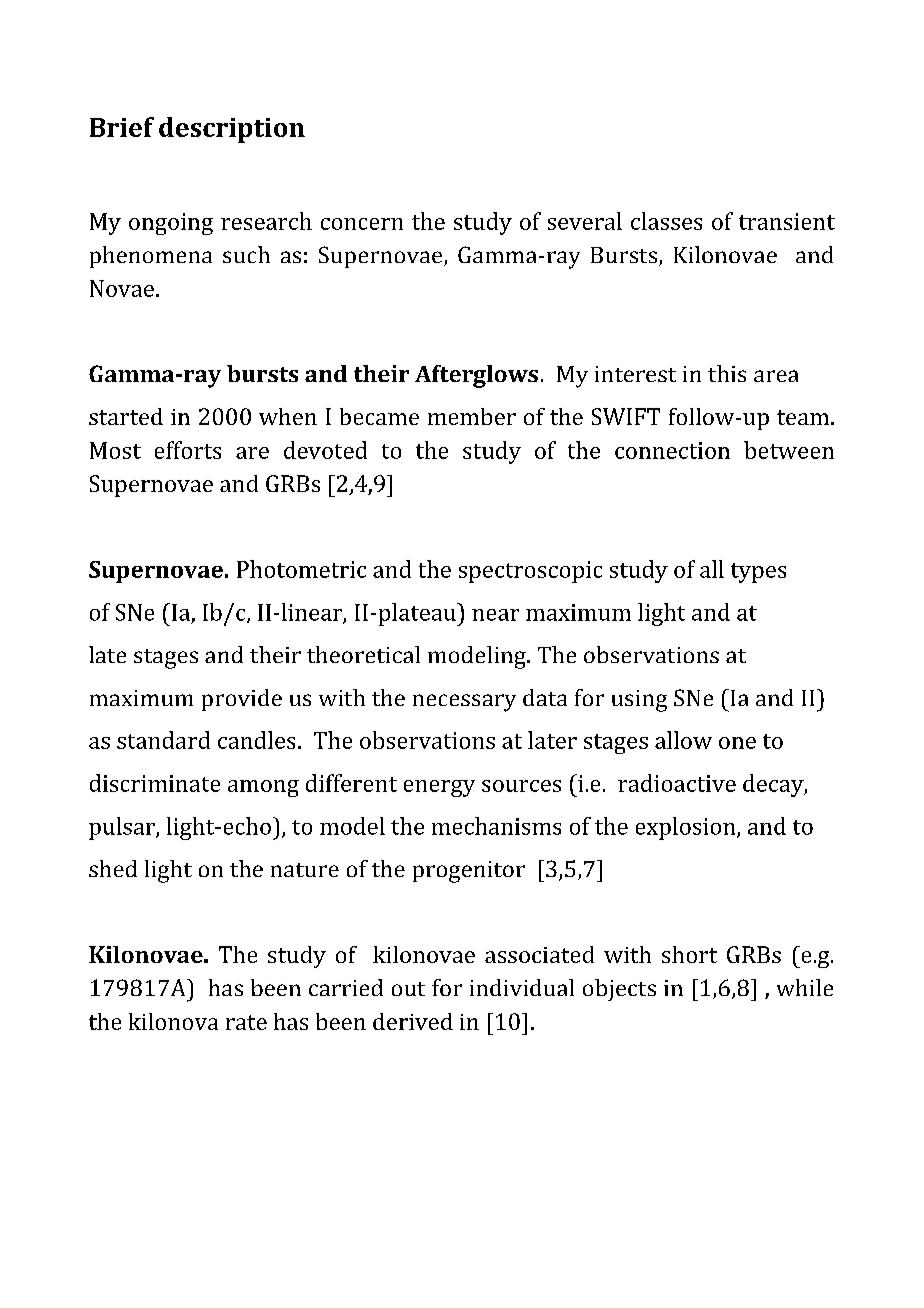 This screenshot has height=1308, width=924. Describe the element at coordinates (408, 989) in the screenshot. I see `out` at that location.
